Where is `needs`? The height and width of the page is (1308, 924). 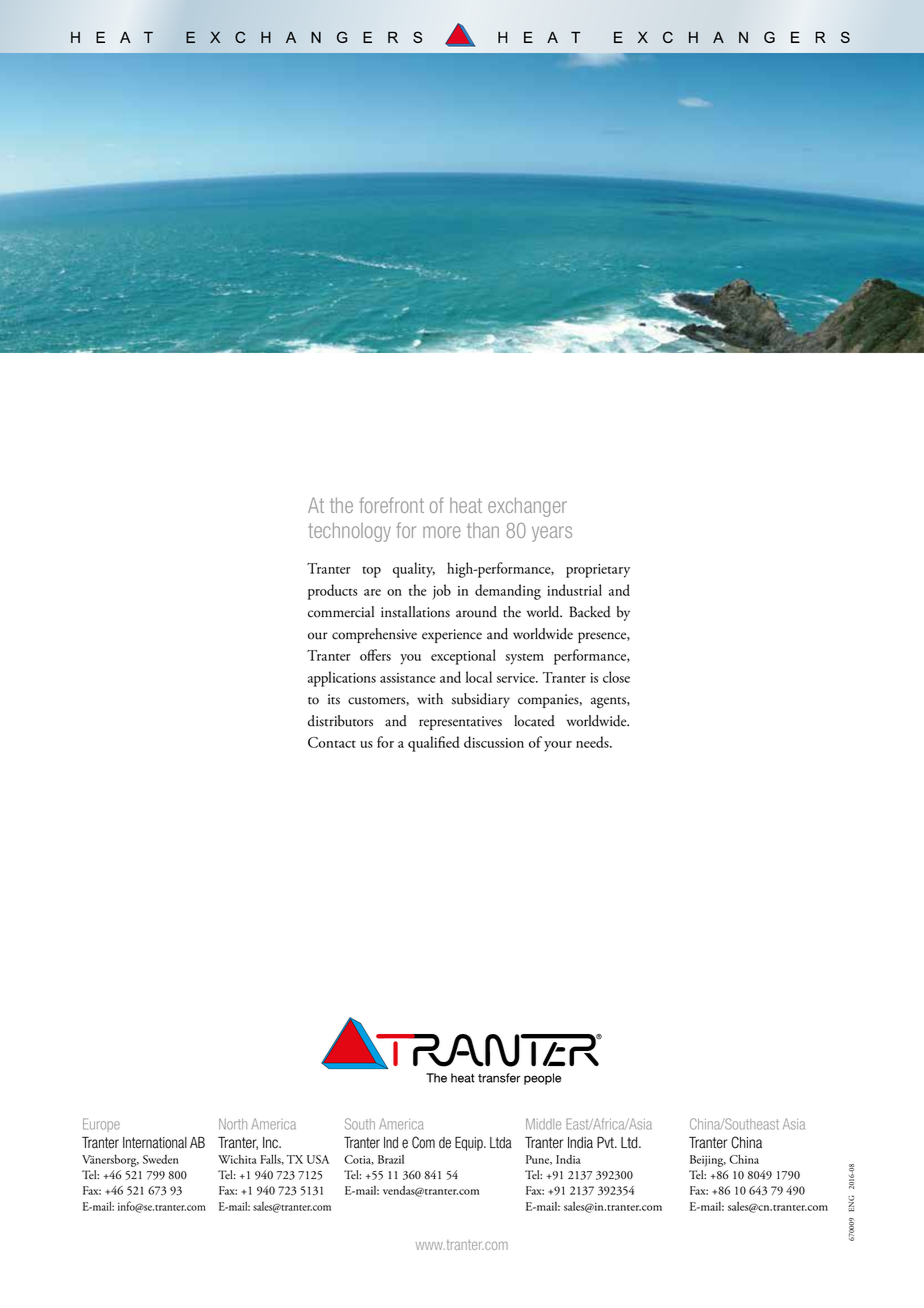 needs is located at coordinates (593, 742).
